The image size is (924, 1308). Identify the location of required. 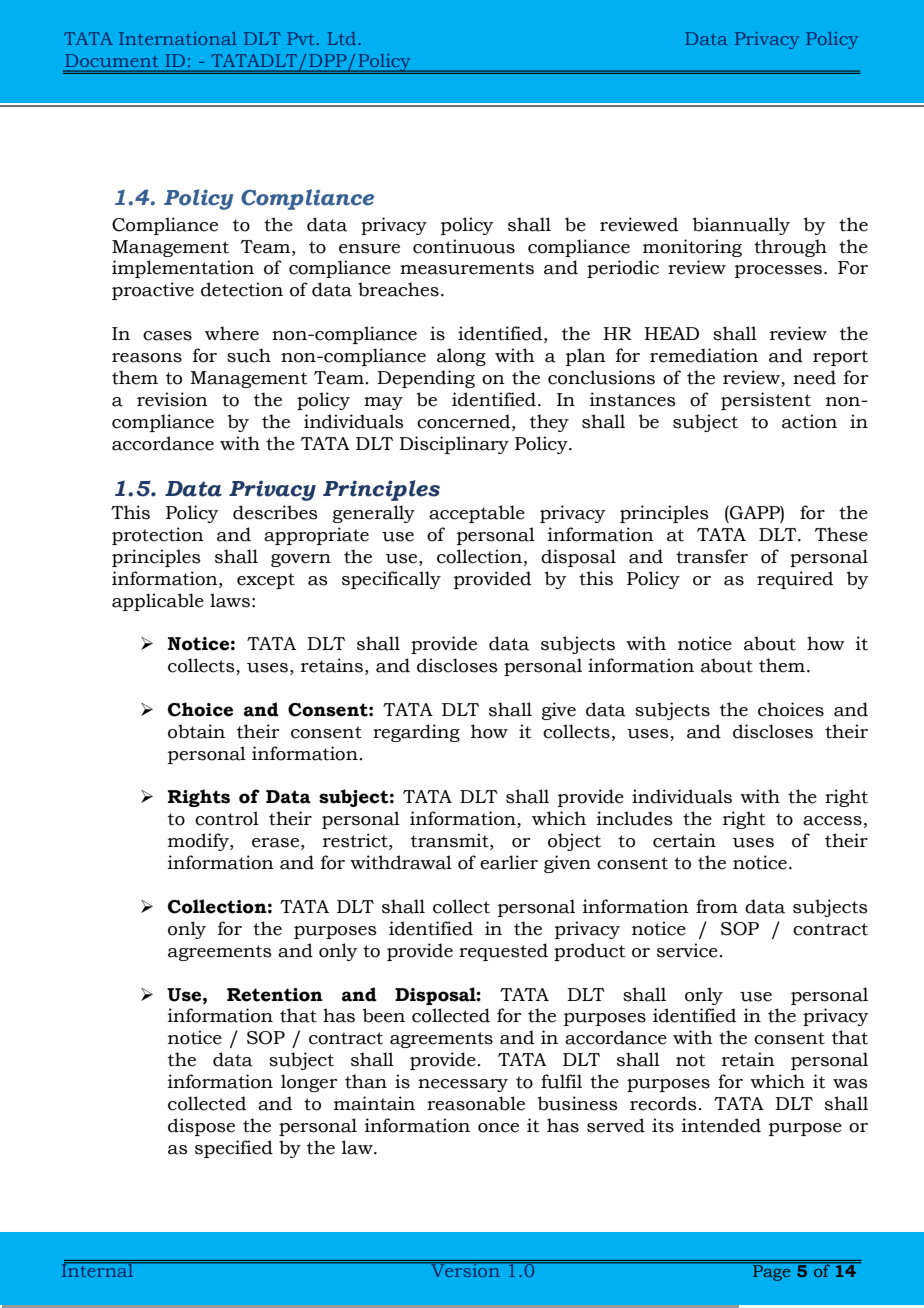
(795, 580).
